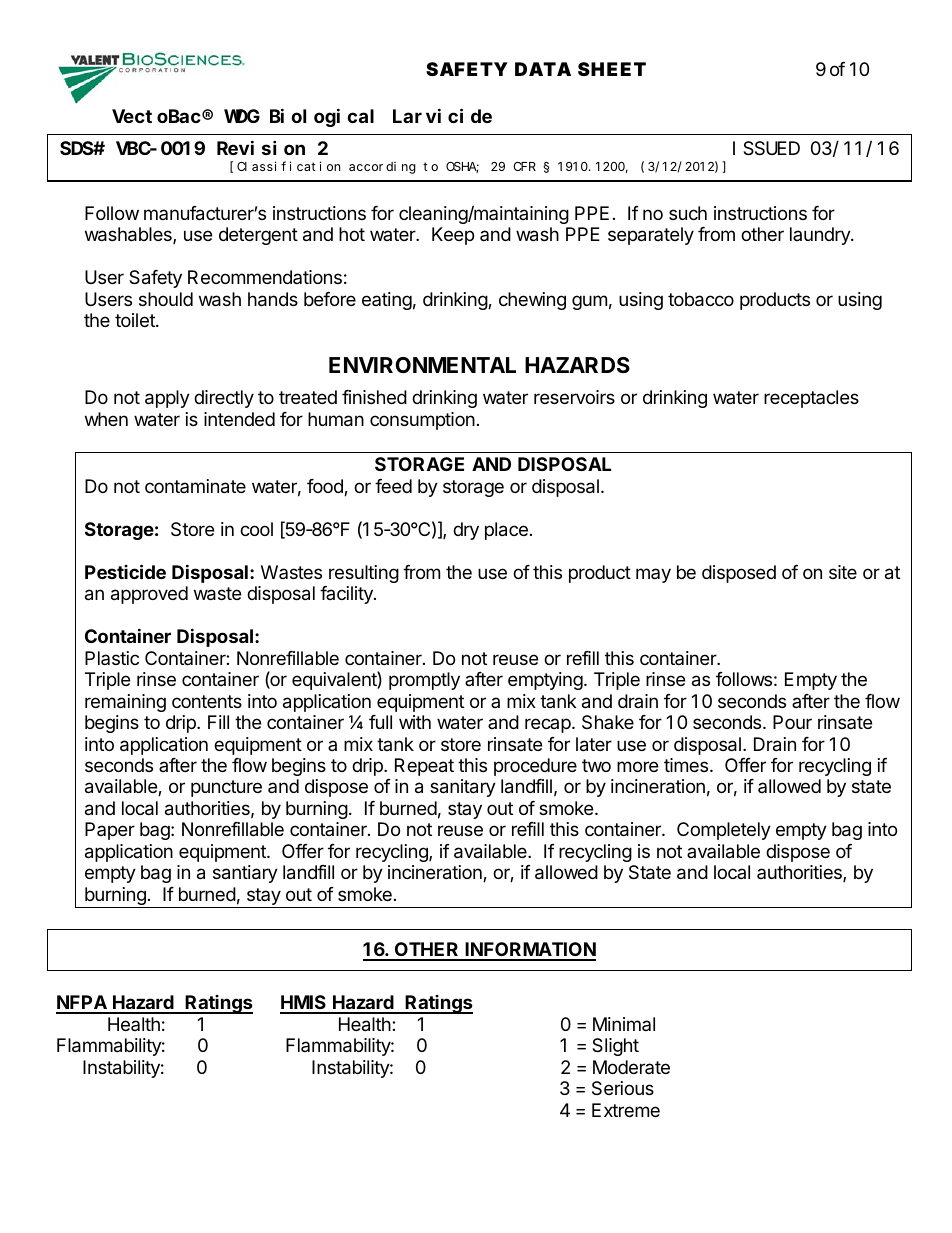 The image size is (952, 1233). What do you see at coordinates (226, 788) in the screenshot?
I see `puncture` at bounding box center [226, 788].
